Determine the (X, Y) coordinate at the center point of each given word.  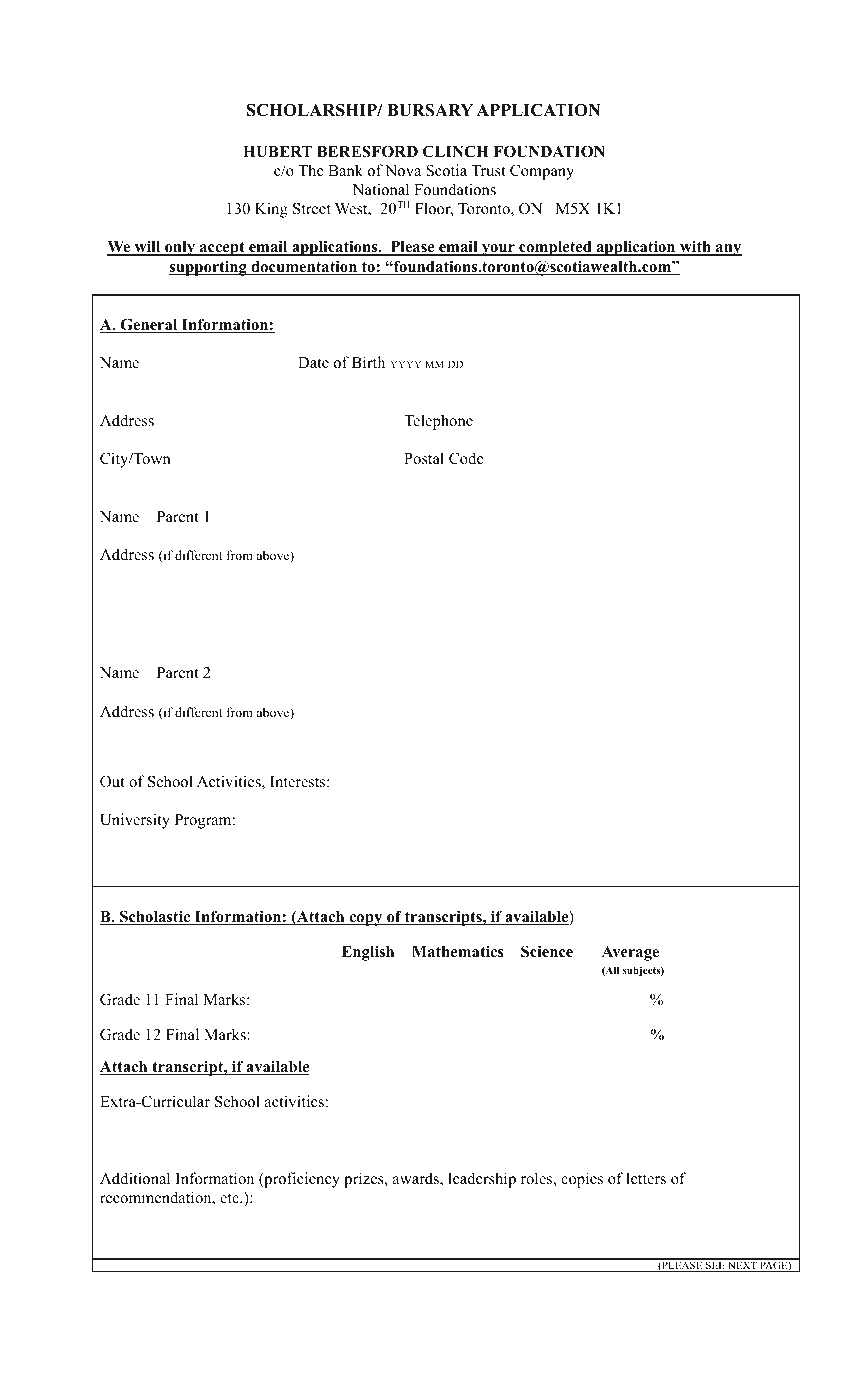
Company (542, 172)
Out (112, 781)
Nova (403, 171)
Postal (424, 458)
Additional (135, 1178)
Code (466, 458)
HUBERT (277, 152)
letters (646, 1178)
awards (417, 1179)
